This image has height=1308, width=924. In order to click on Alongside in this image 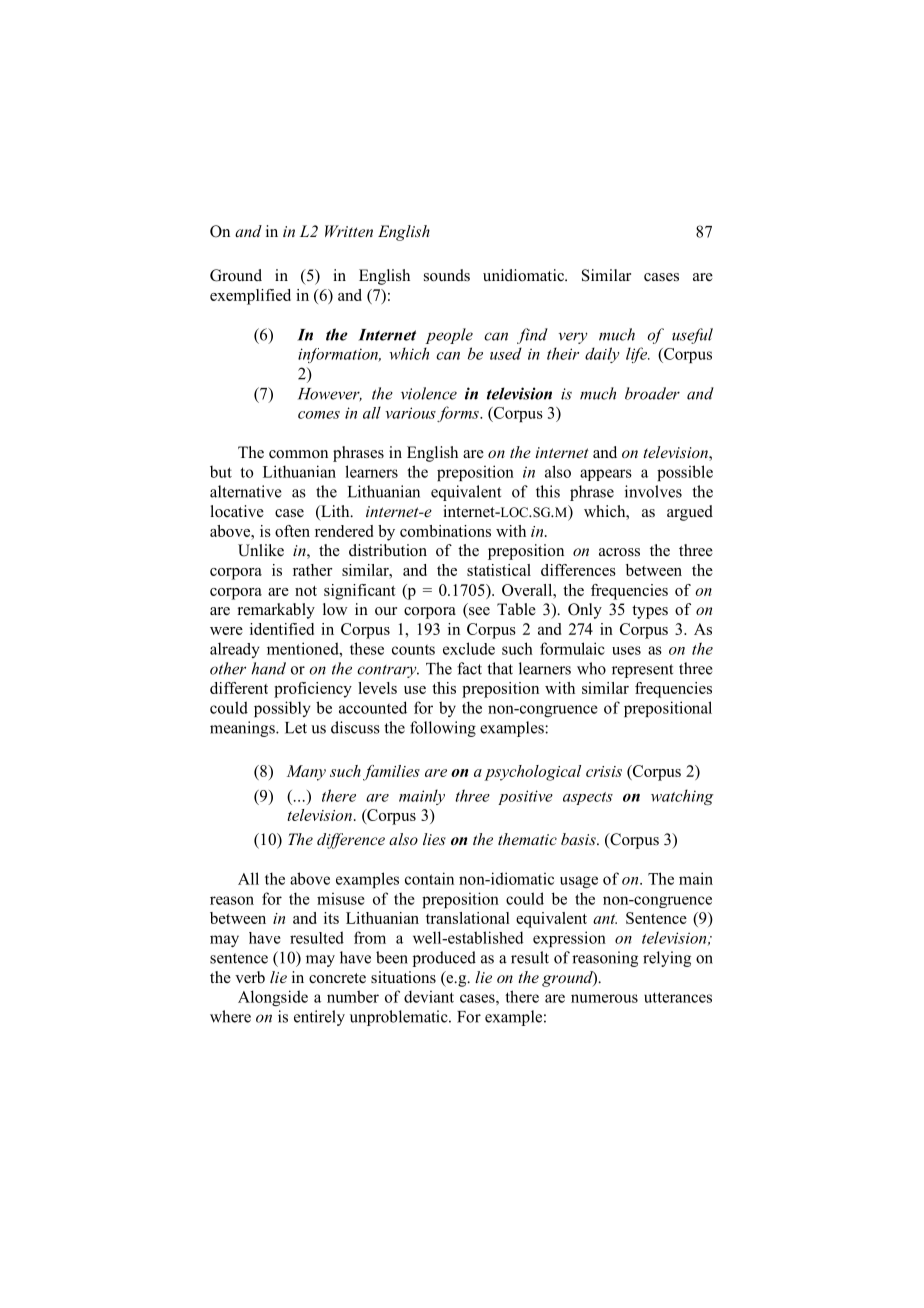, I will do `click(273, 998)`.
